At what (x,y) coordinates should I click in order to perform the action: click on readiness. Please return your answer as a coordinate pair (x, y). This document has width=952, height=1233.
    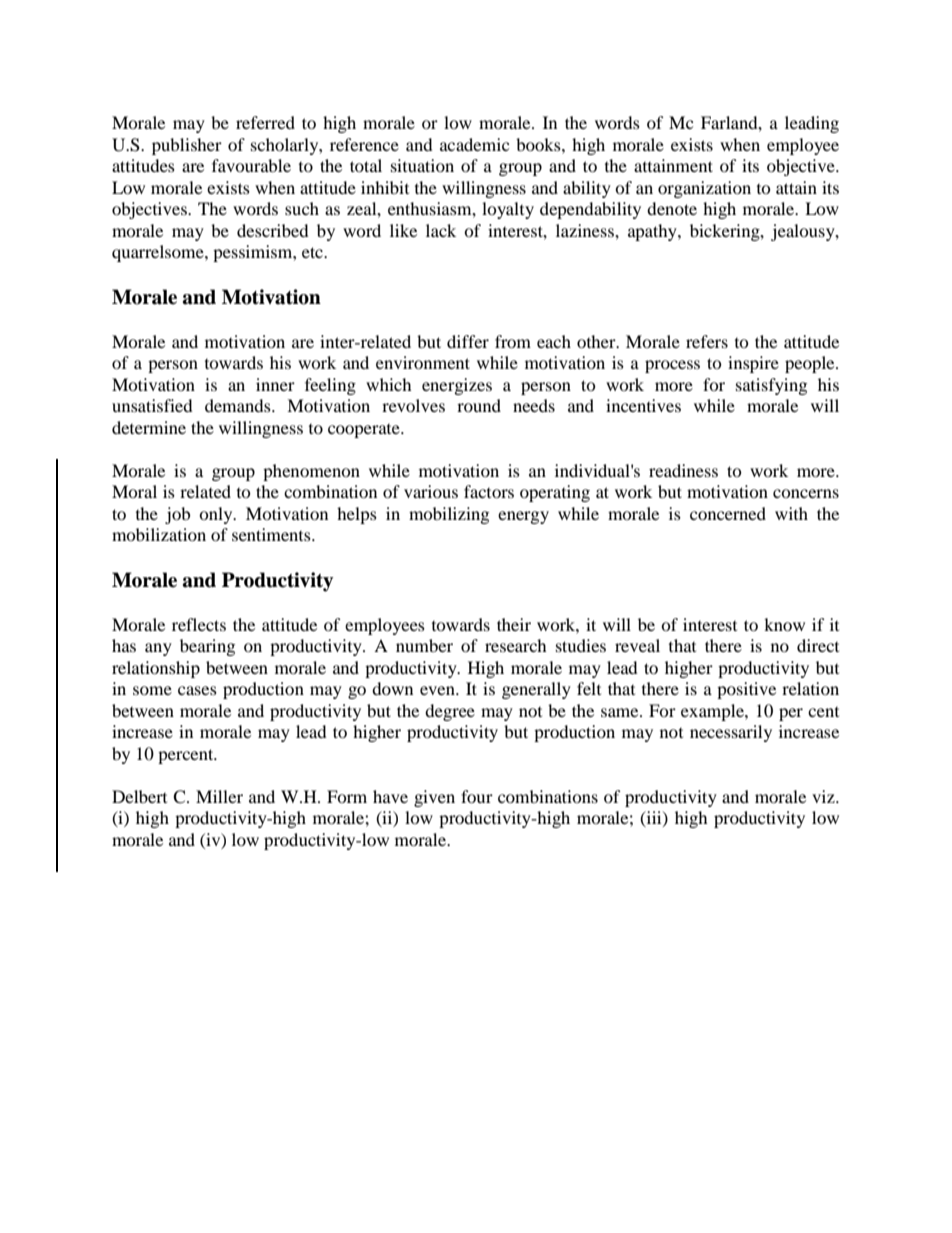
    Looking at the image, I should click on (683, 470).
